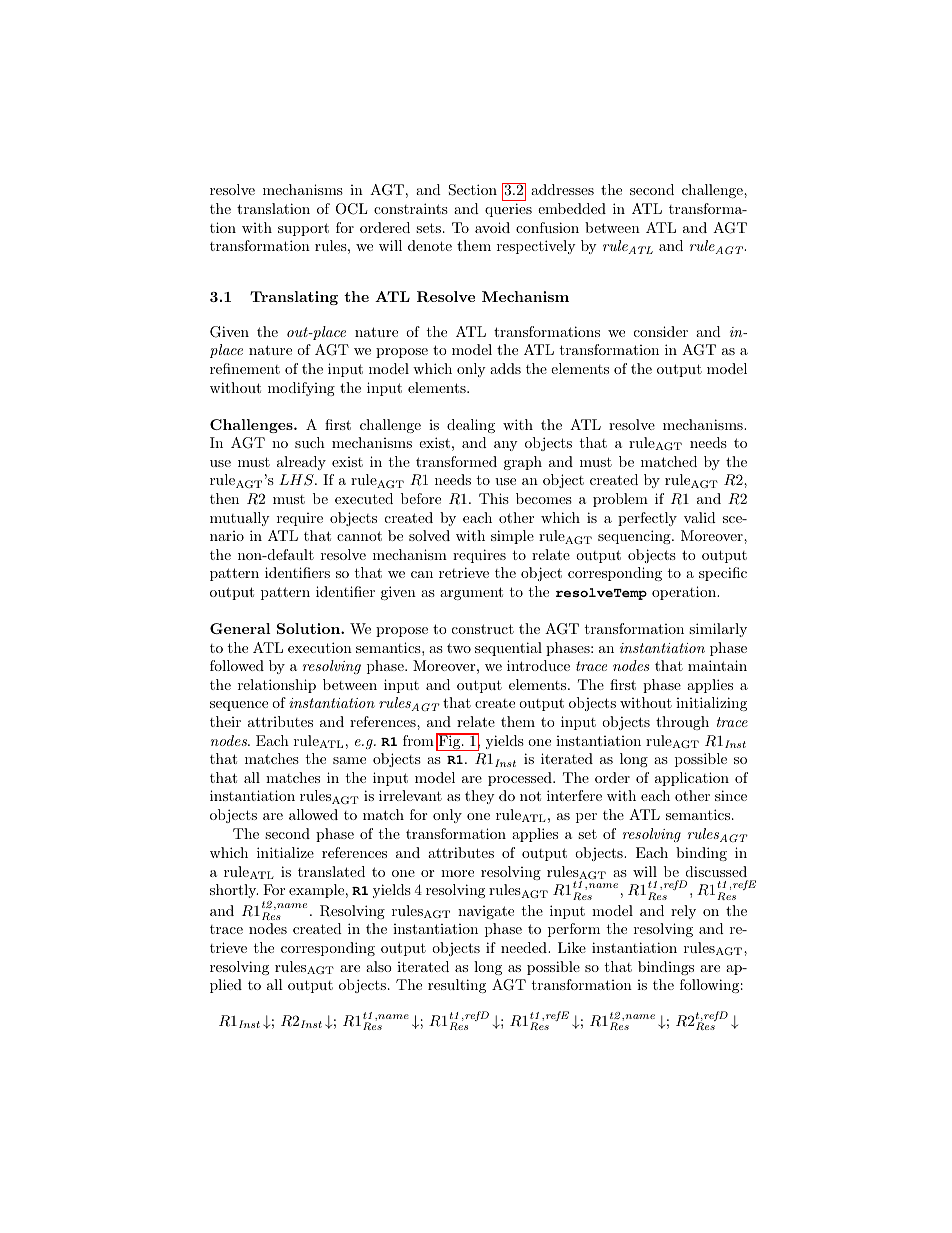  Describe the element at coordinates (492, 227) in the screenshot. I see `avoid` at that location.
